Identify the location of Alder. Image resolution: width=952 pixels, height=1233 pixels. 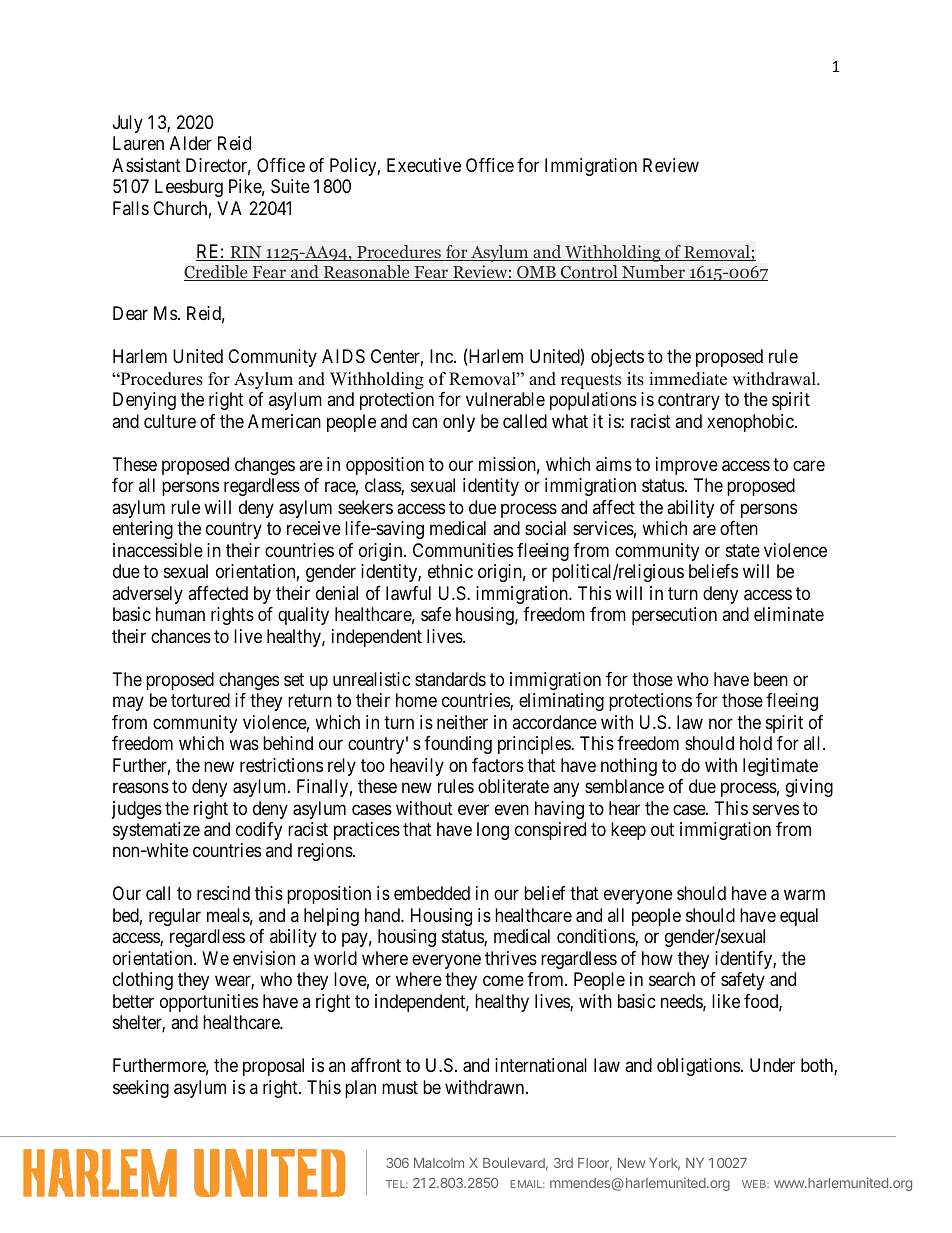
(191, 143).
